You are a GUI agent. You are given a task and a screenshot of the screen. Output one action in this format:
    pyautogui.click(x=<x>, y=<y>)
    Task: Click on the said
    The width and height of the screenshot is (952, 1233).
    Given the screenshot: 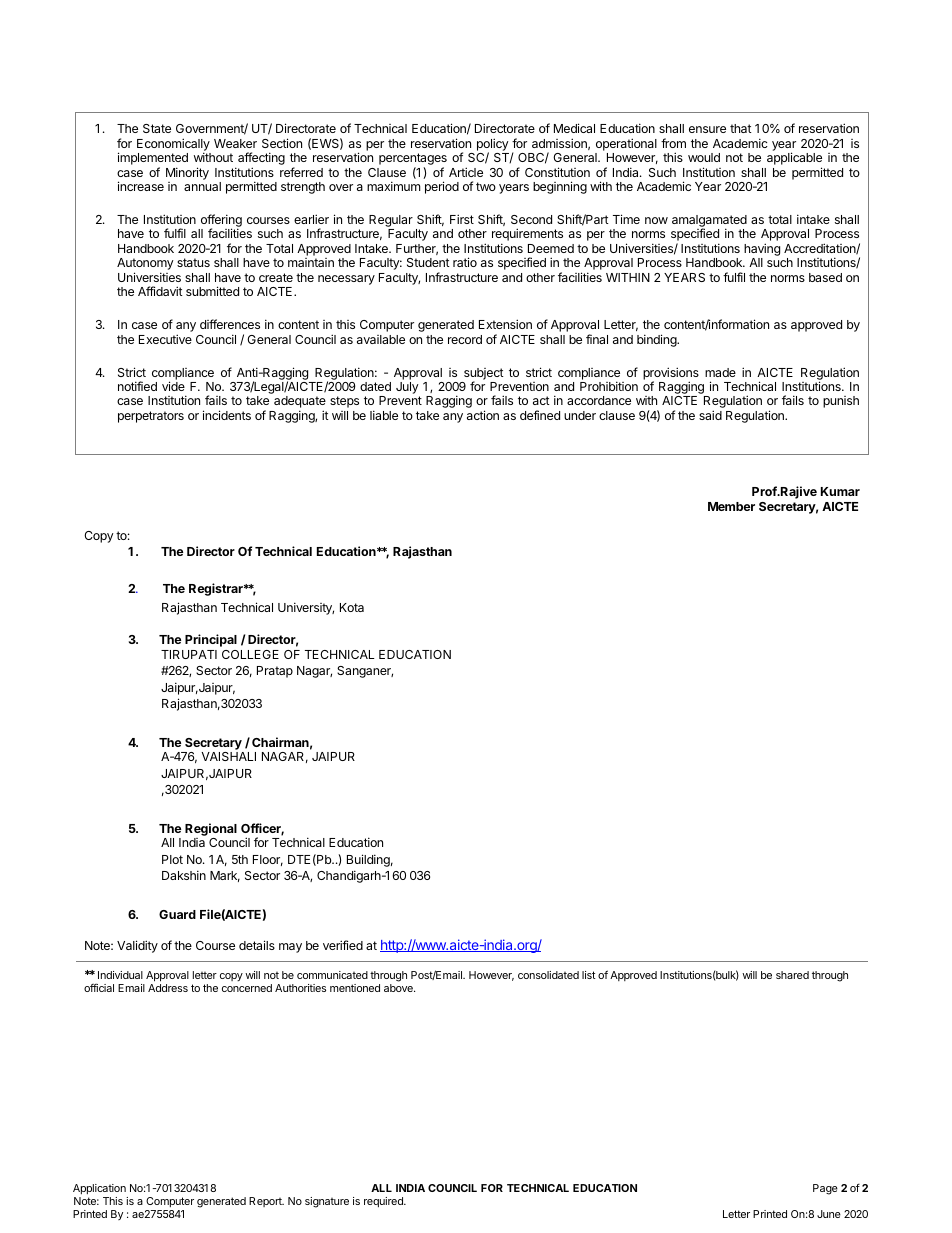 What is the action you would take?
    pyautogui.click(x=710, y=415)
